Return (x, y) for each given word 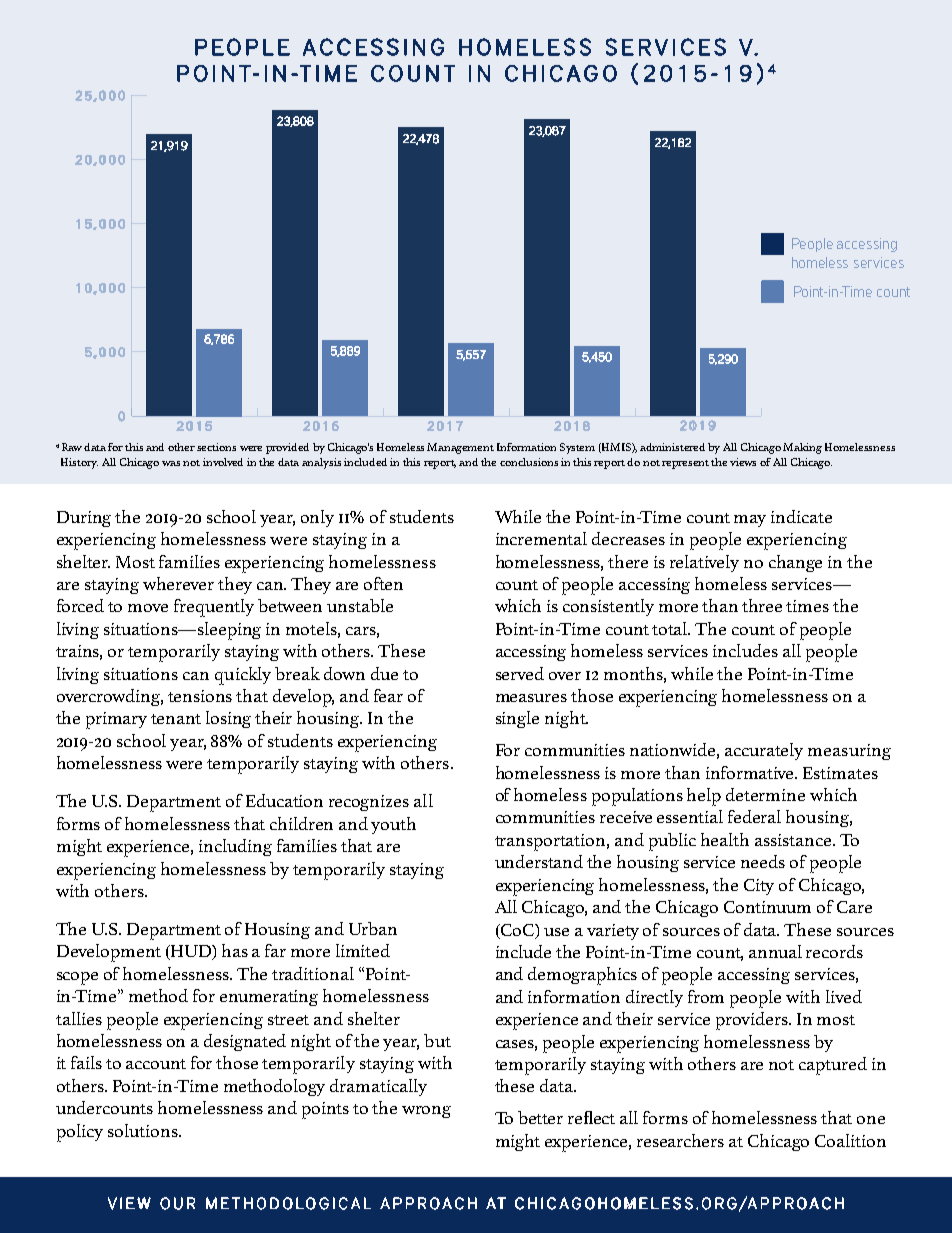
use (556, 932)
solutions (144, 1130)
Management (460, 448)
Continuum (767, 907)
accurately (764, 751)
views (743, 462)
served (520, 673)
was (171, 463)
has (235, 950)
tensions (200, 696)
